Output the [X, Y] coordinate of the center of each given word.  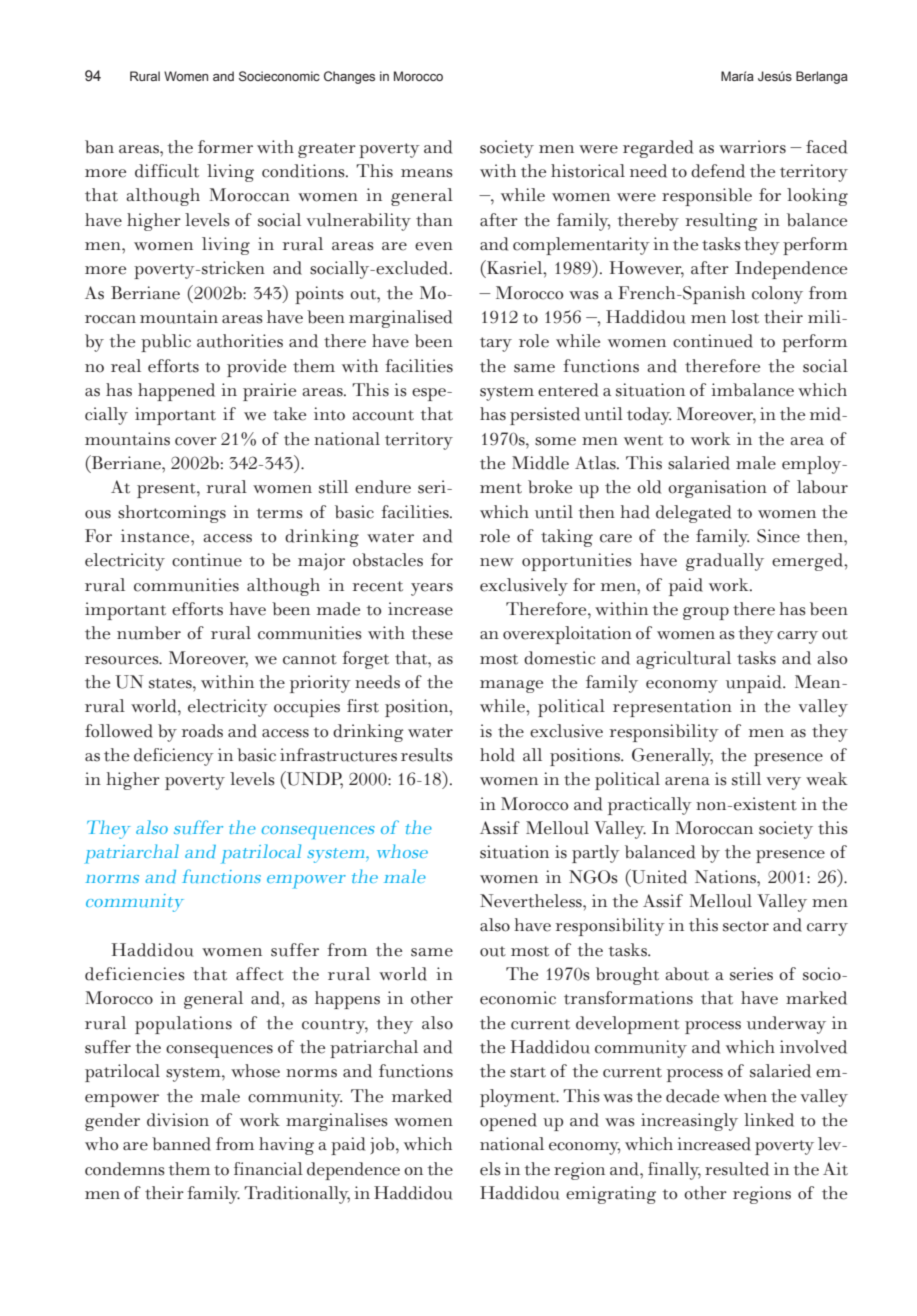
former [225, 147]
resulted [737, 1169]
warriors [752, 147]
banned [181, 1144]
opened [508, 1122]
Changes [349, 77]
